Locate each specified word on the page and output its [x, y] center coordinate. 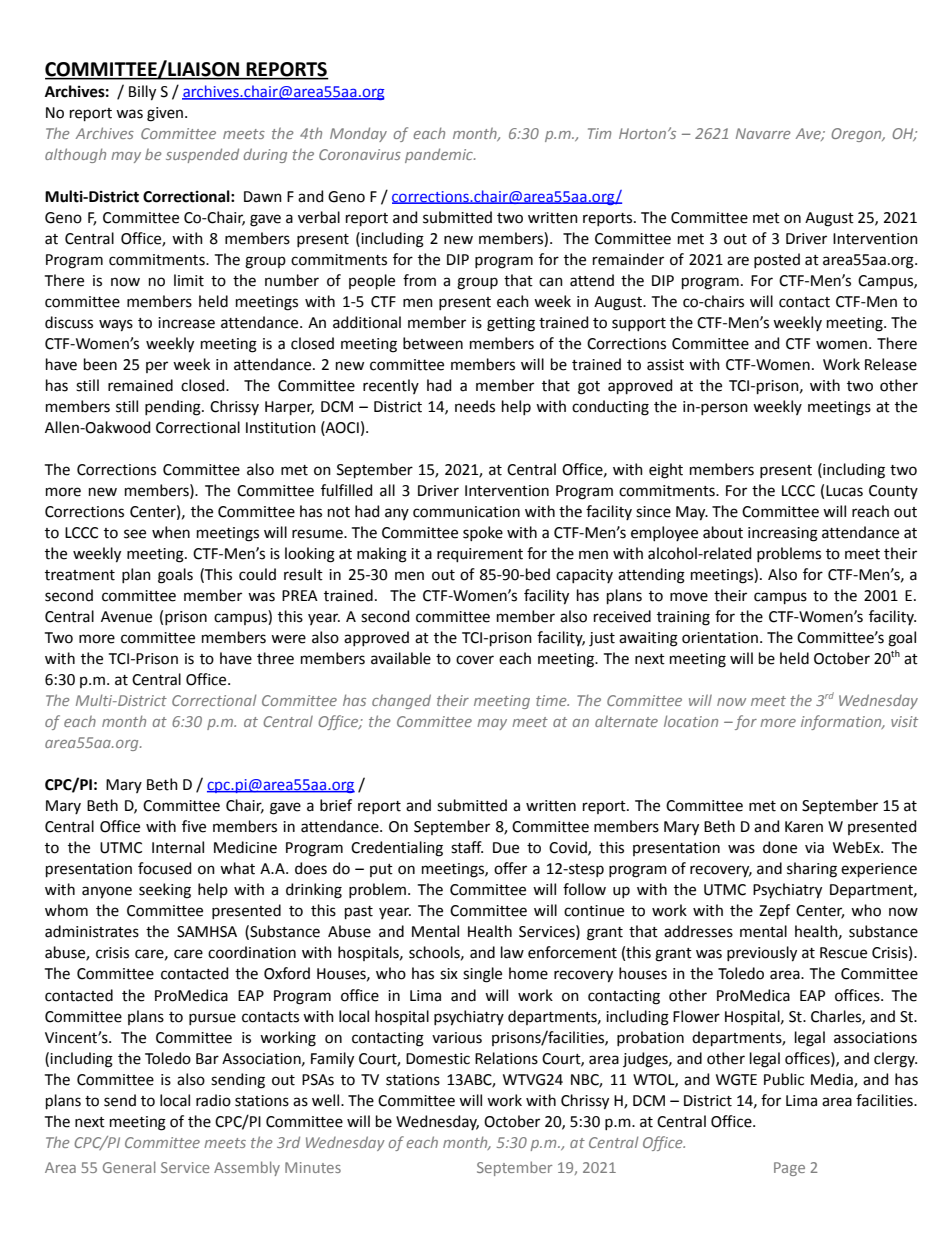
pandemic [440, 155]
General [129, 1167]
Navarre [763, 133]
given [166, 114]
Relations [506, 1058]
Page [789, 1169]
